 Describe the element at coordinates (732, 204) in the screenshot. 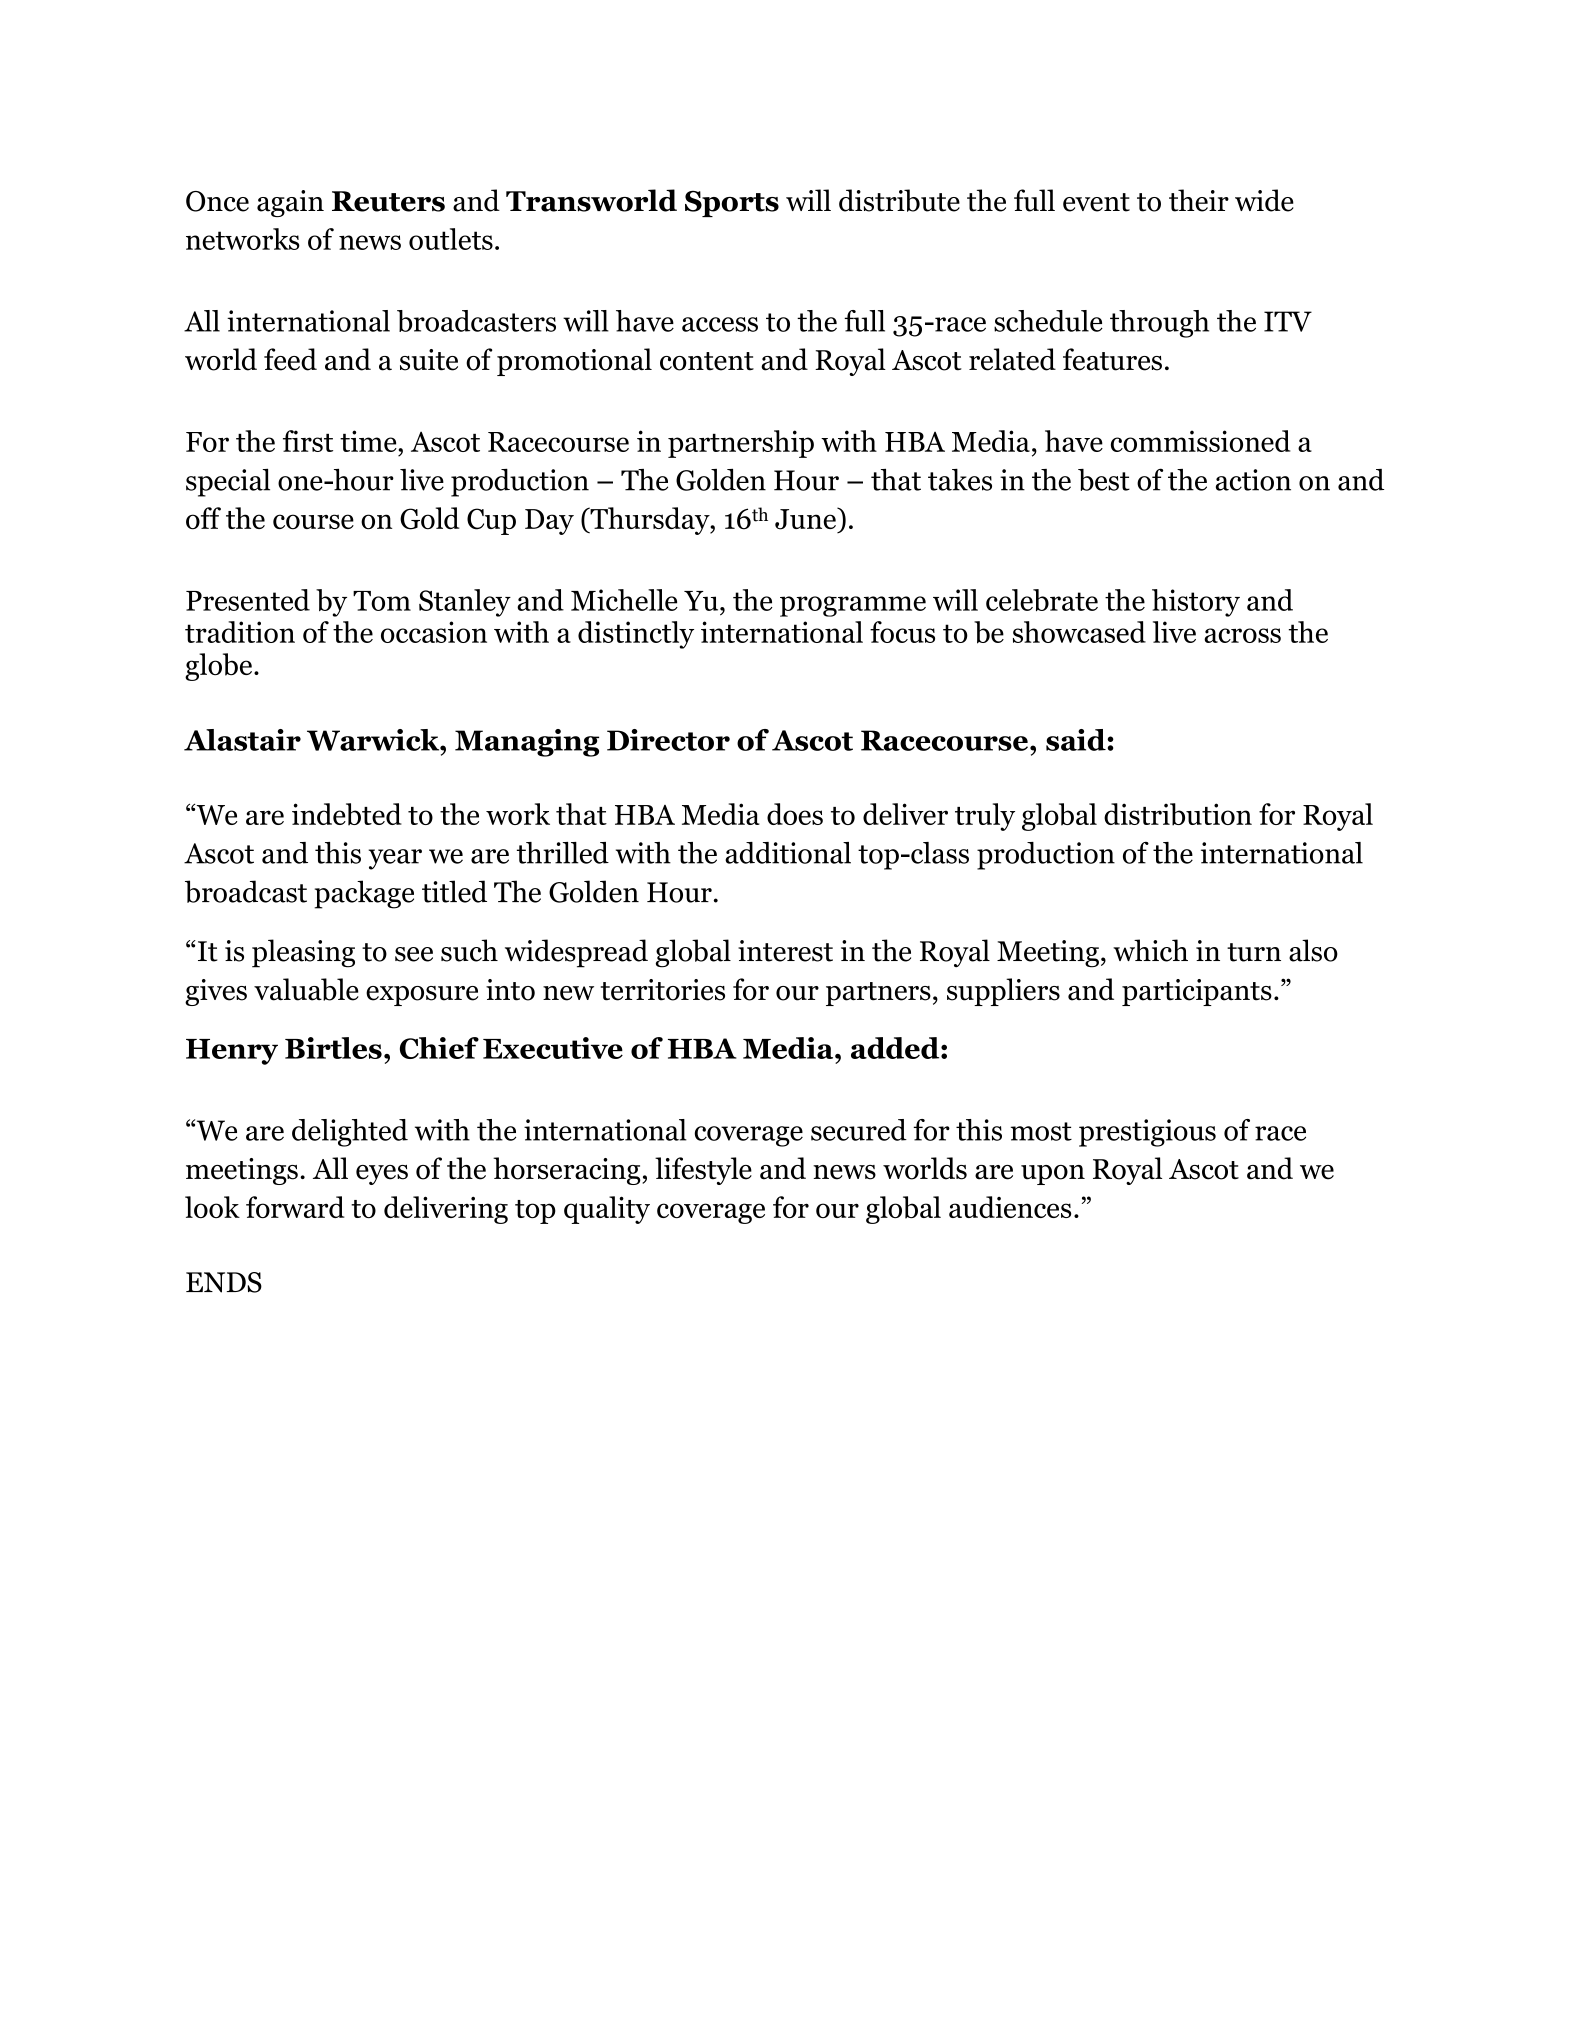

I see `Sports` at that location.
